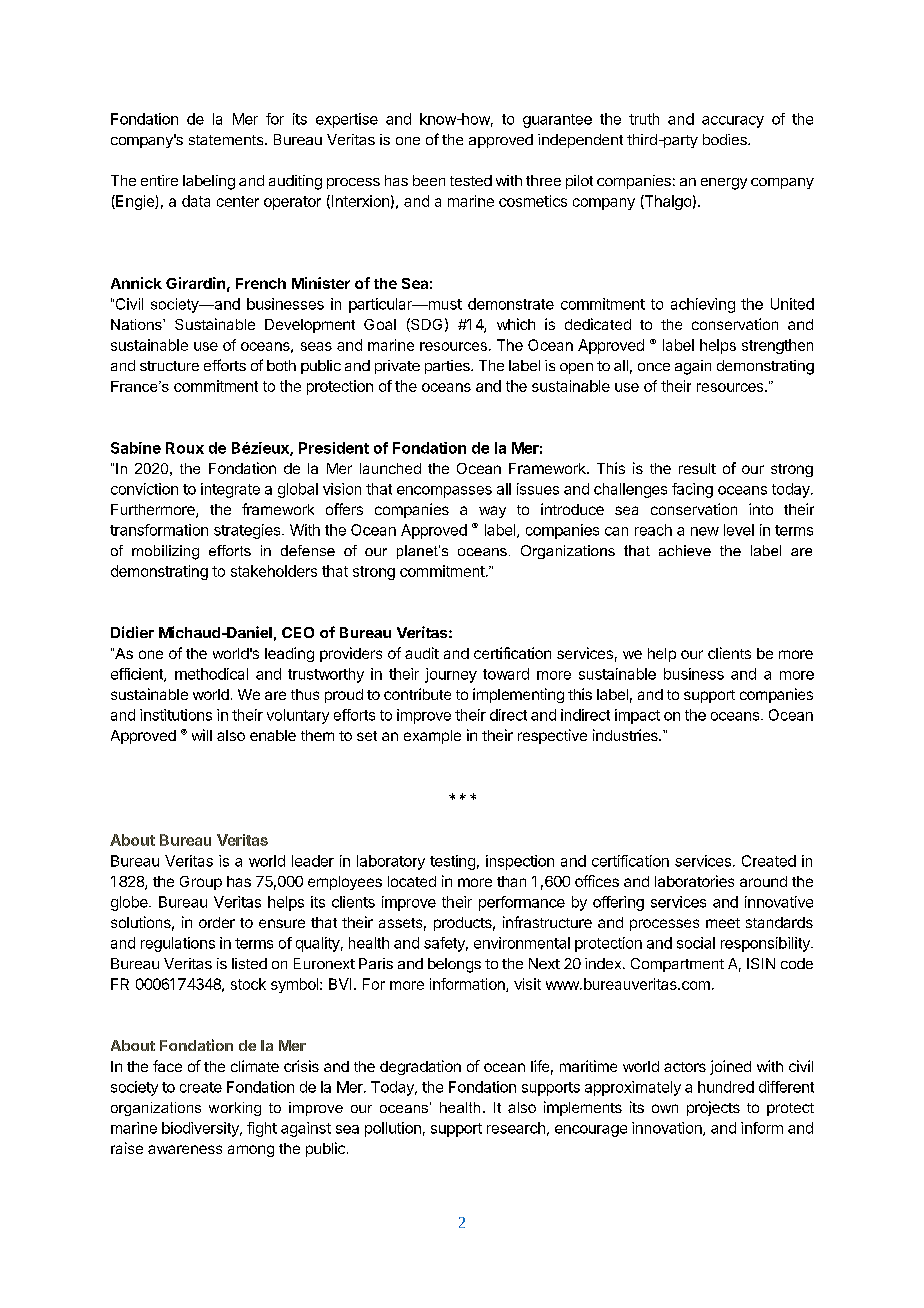 Image resolution: width=924 pixels, height=1308 pixels. I want to click on way, so click(492, 512).
